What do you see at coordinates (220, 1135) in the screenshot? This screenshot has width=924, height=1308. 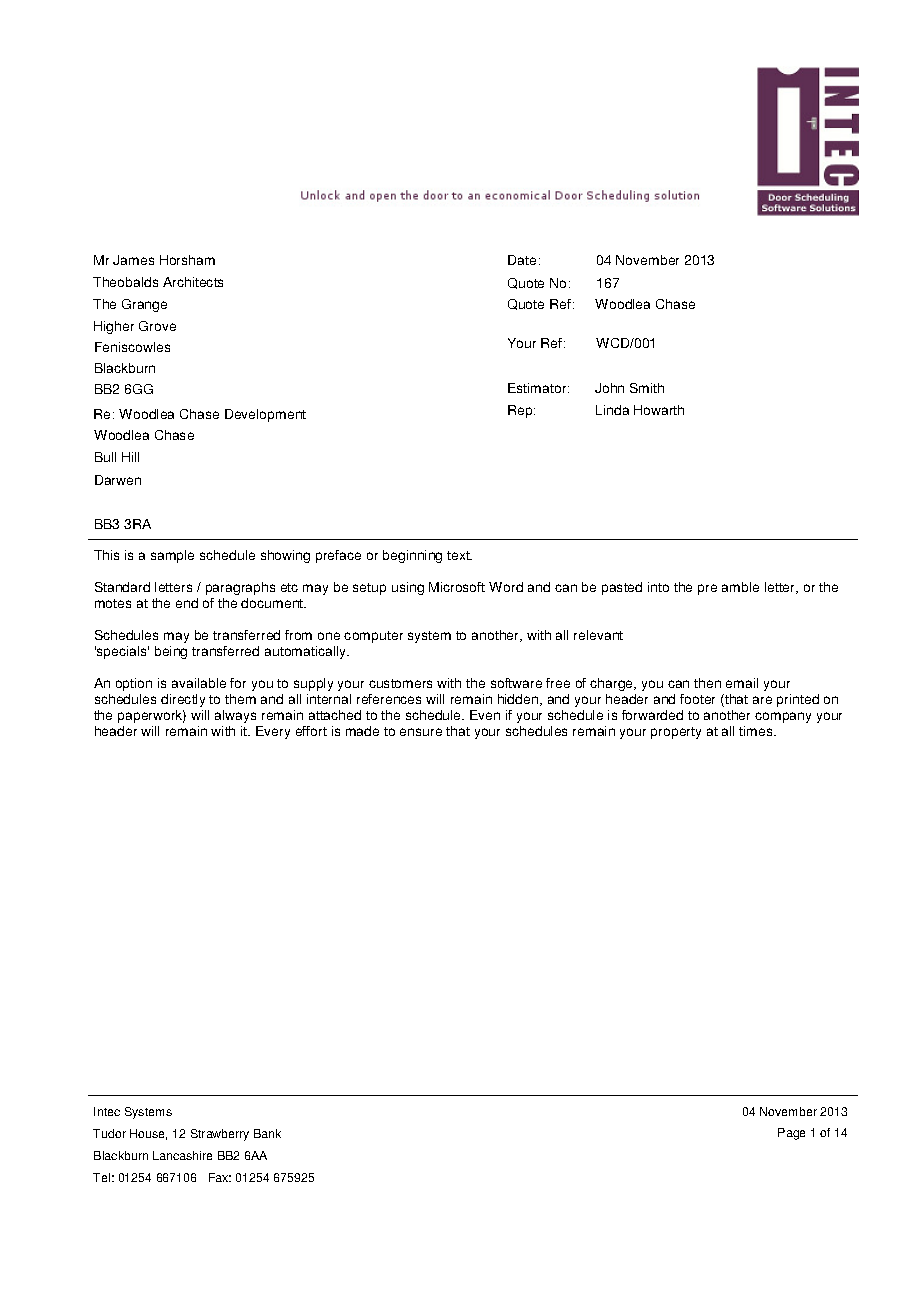 I see `Strawberry` at bounding box center [220, 1135].
